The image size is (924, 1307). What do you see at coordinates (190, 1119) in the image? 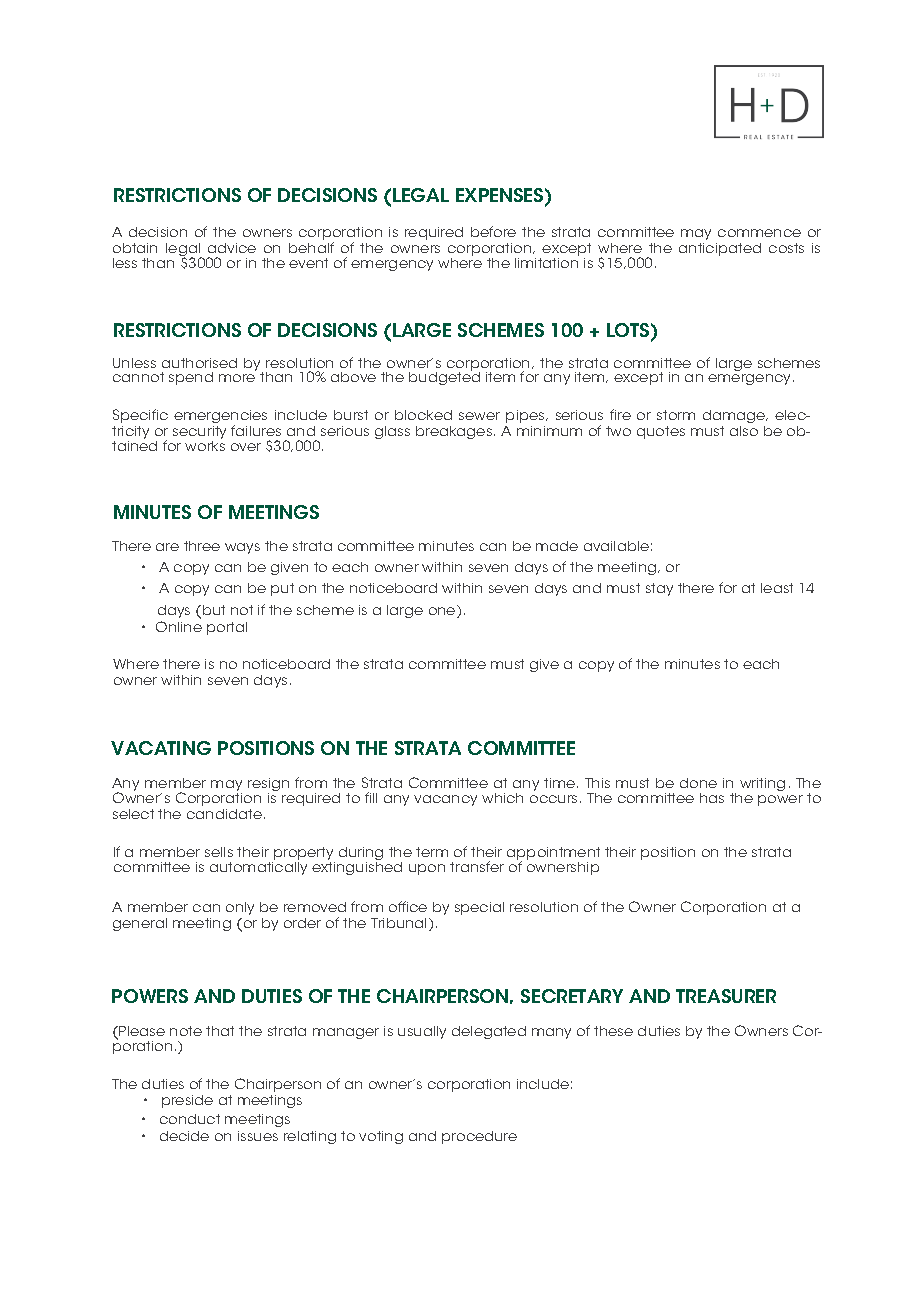
I see `conduct` at bounding box center [190, 1119].
